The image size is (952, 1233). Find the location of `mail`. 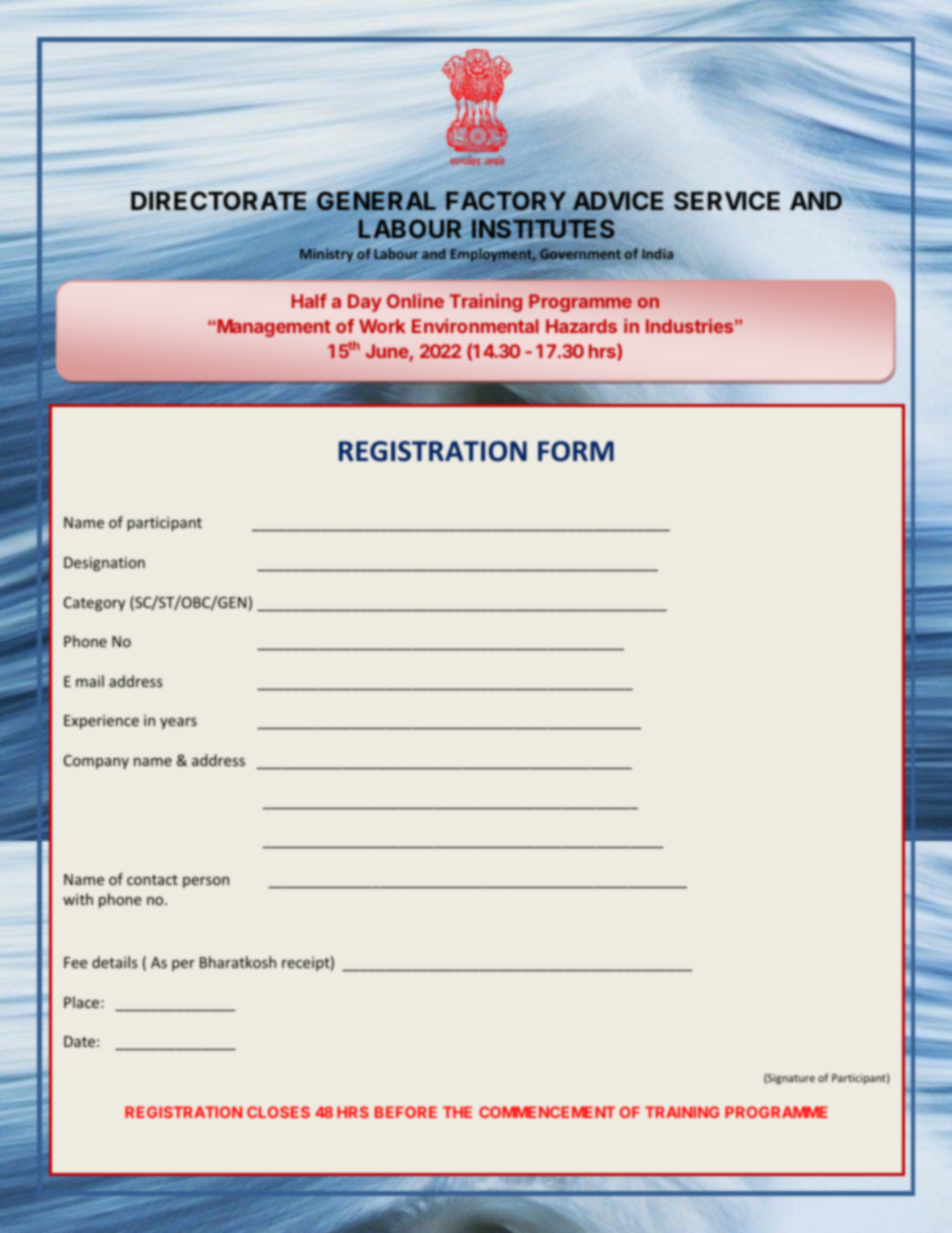

mail is located at coordinates (90, 681).
